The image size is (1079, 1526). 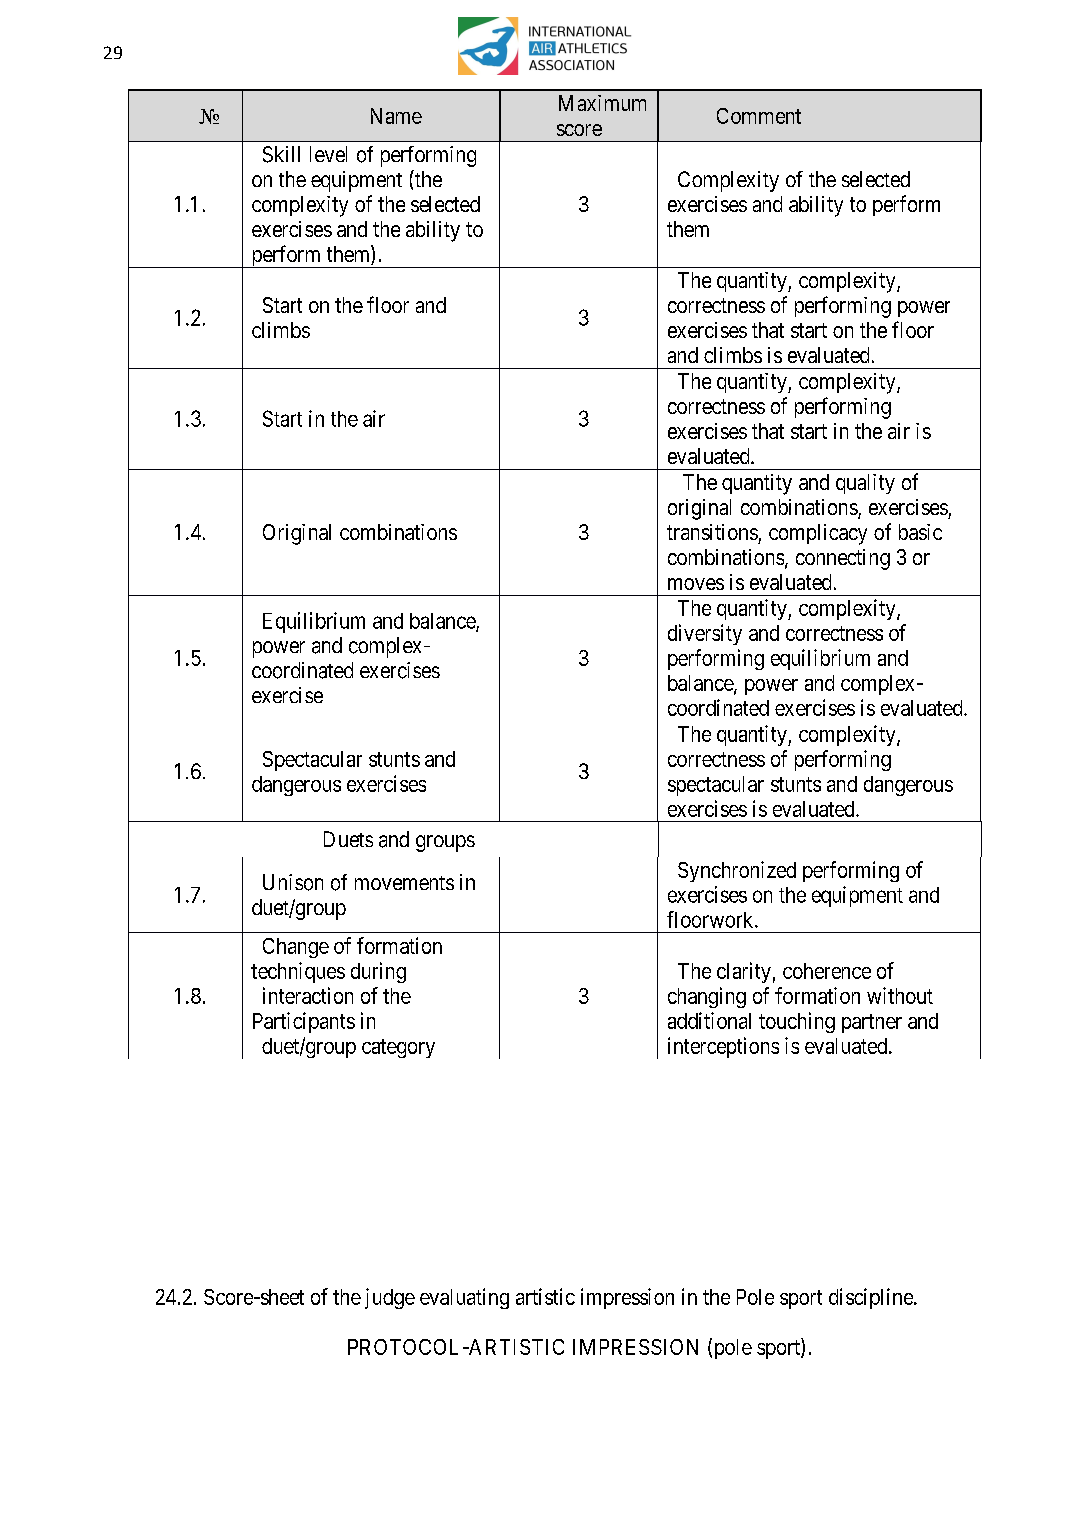 I want to click on Maximum, so click(x=602, y=103).
